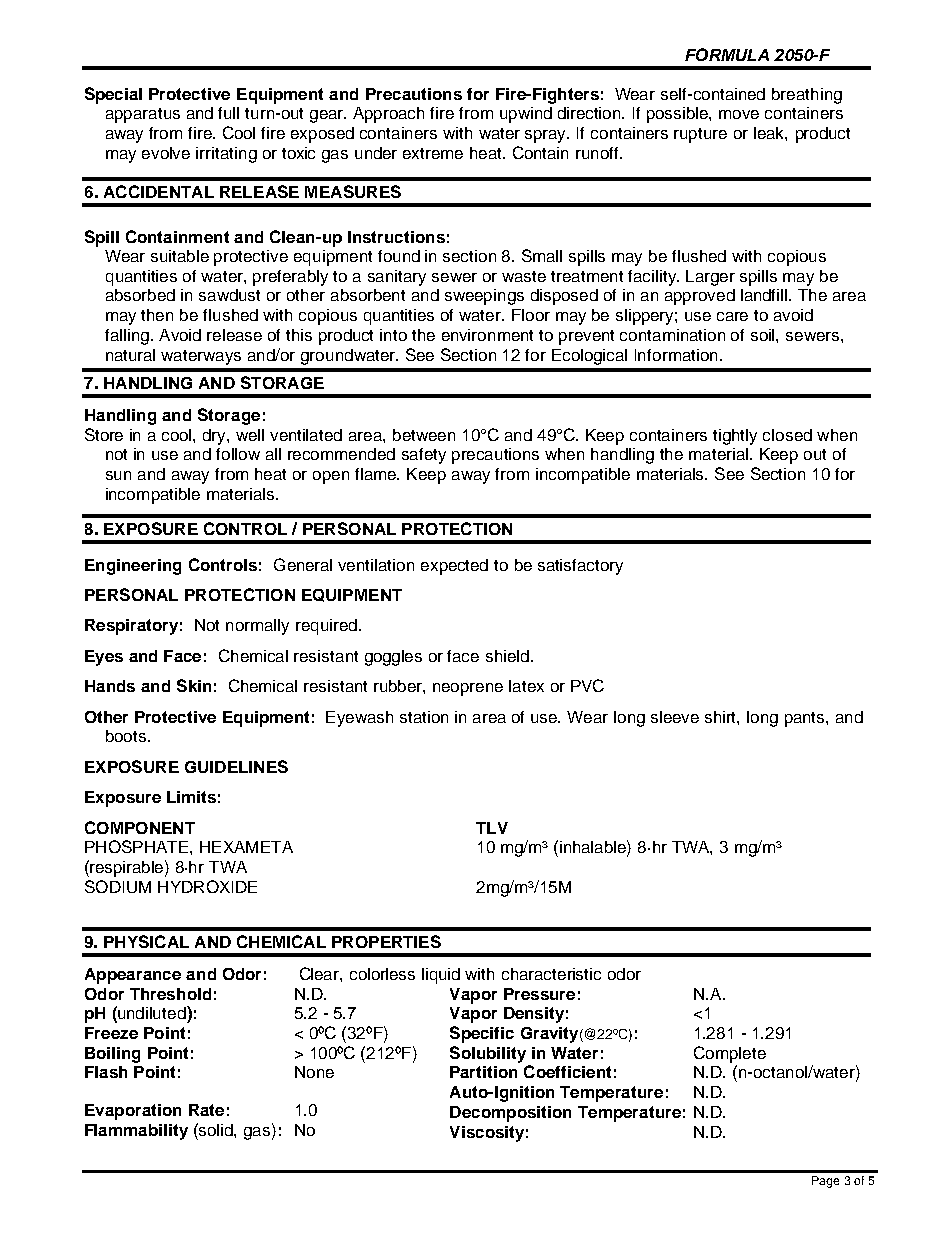 The width and height of the screenshot is (952, 1233). I want to click on Rate, so click(206, 1110).
